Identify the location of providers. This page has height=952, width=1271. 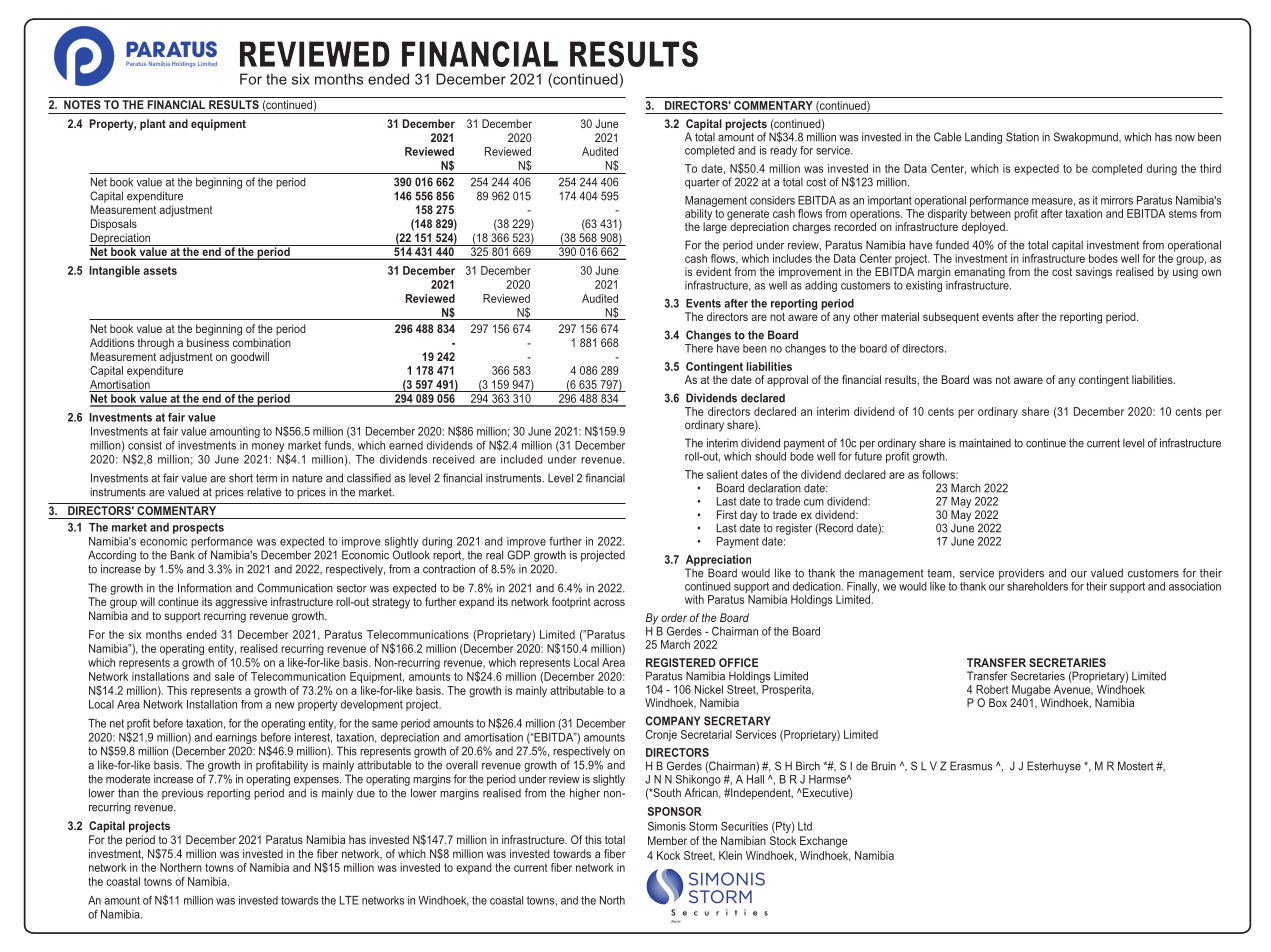
(1021, 574).
